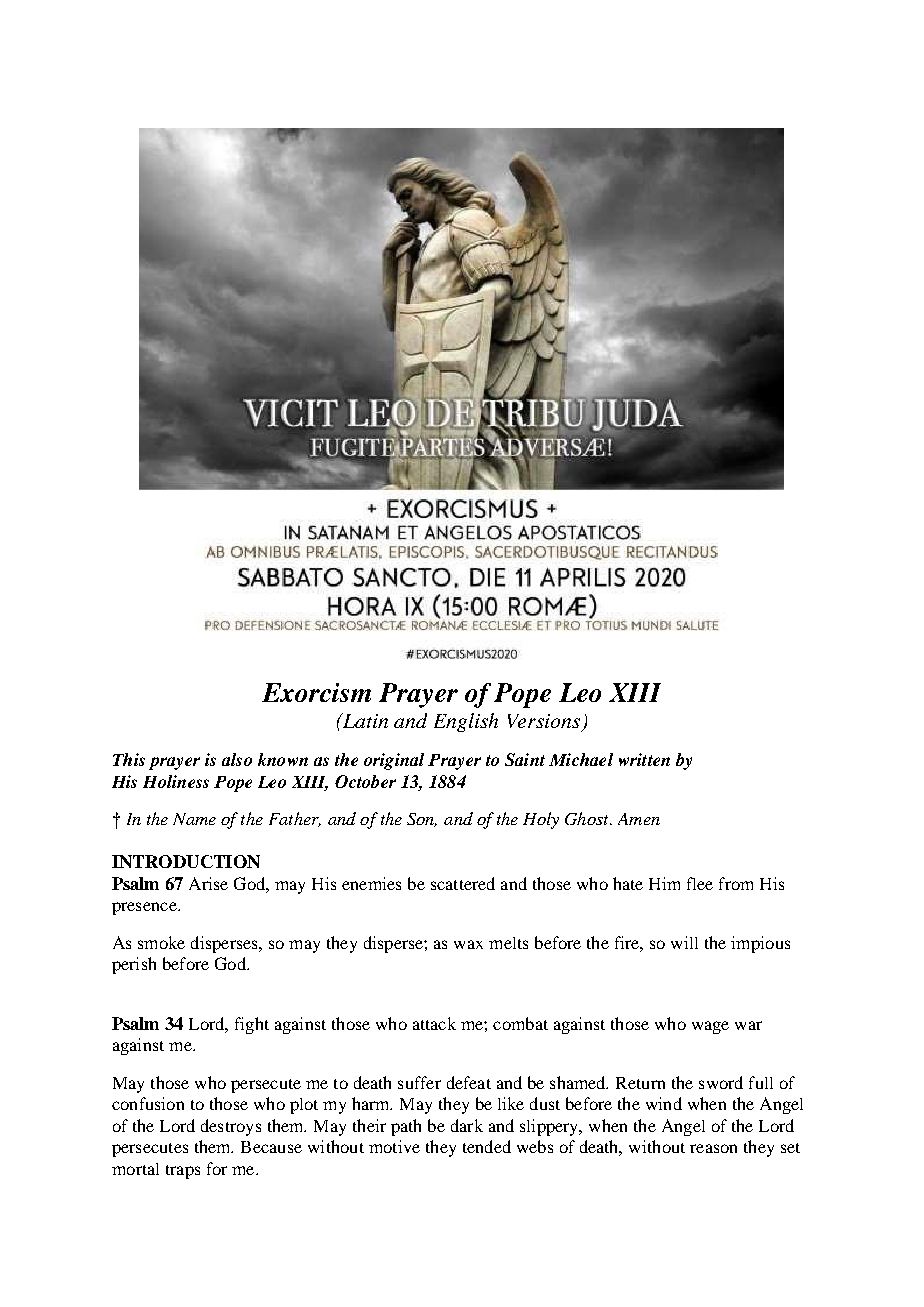 The image size is (924, 1307). I want to click on English, so click(466, 722).
